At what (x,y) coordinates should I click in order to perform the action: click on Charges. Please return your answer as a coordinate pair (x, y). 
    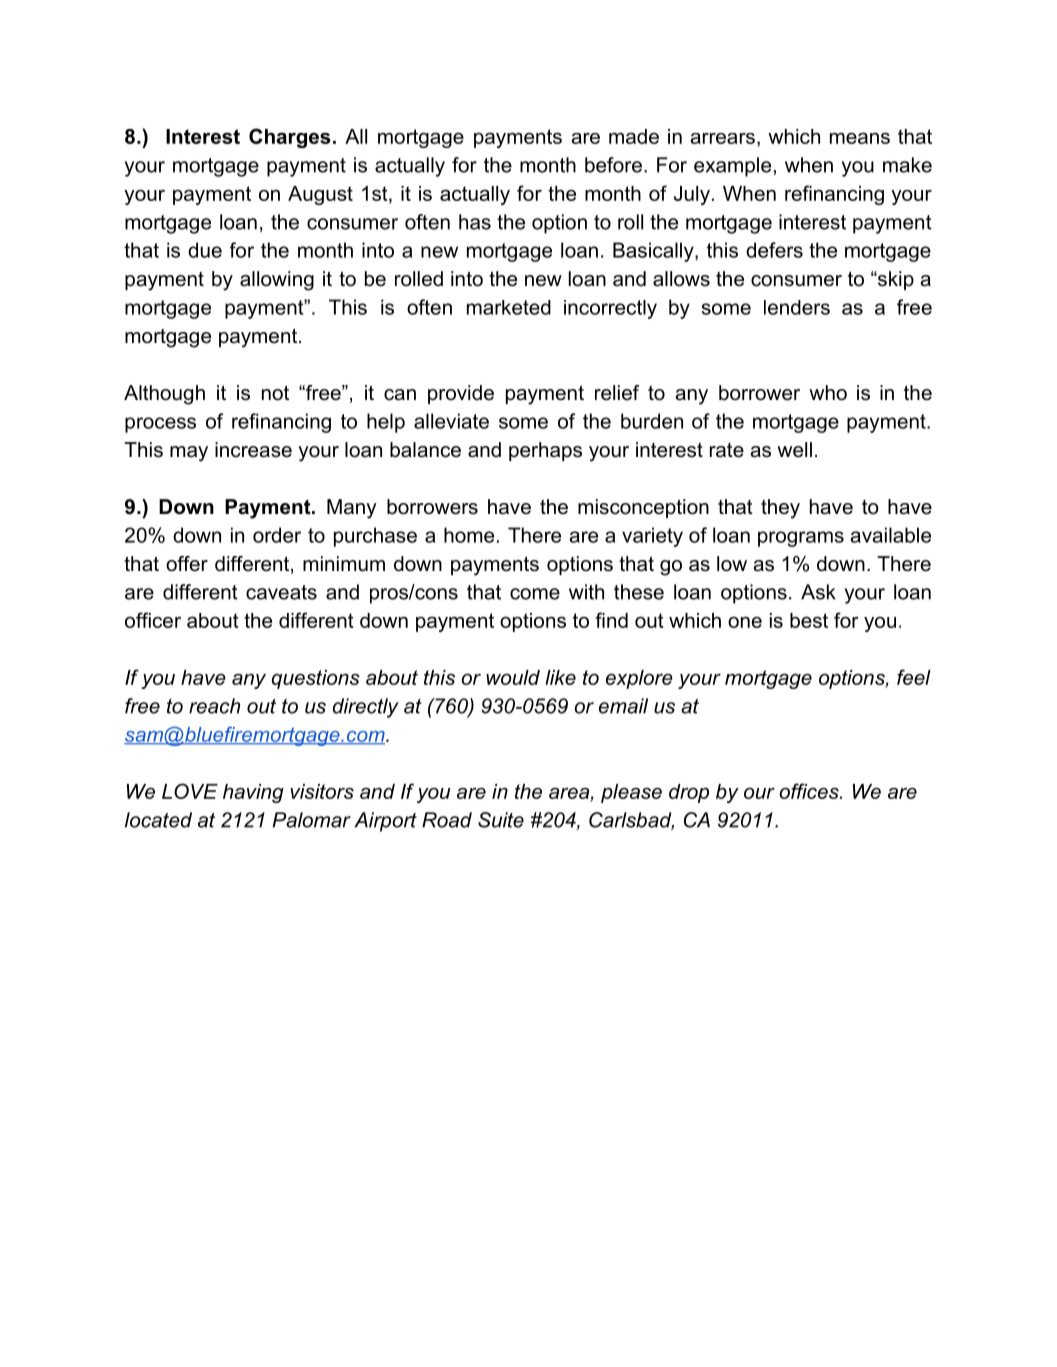
    Looking at the image, I should click on (290, 138).
